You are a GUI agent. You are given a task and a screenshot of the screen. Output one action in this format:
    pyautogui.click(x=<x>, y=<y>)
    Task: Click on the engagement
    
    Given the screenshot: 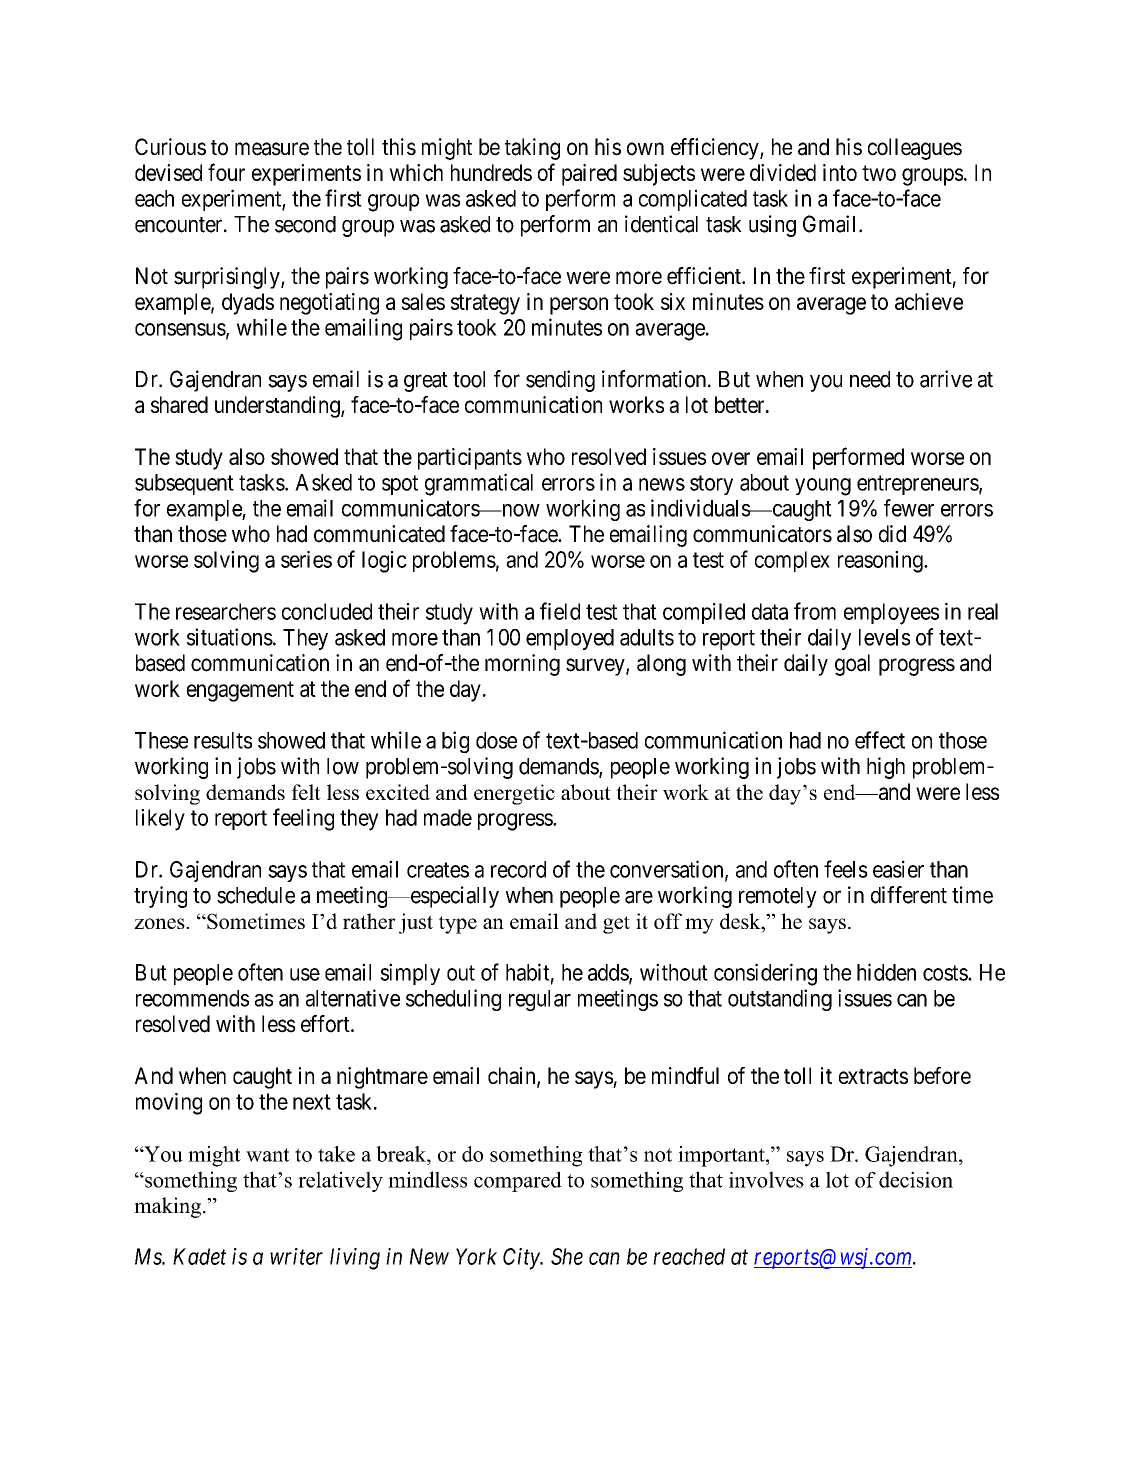 What is the action you would take?
    pyautogui.click(x=240, y=691)
